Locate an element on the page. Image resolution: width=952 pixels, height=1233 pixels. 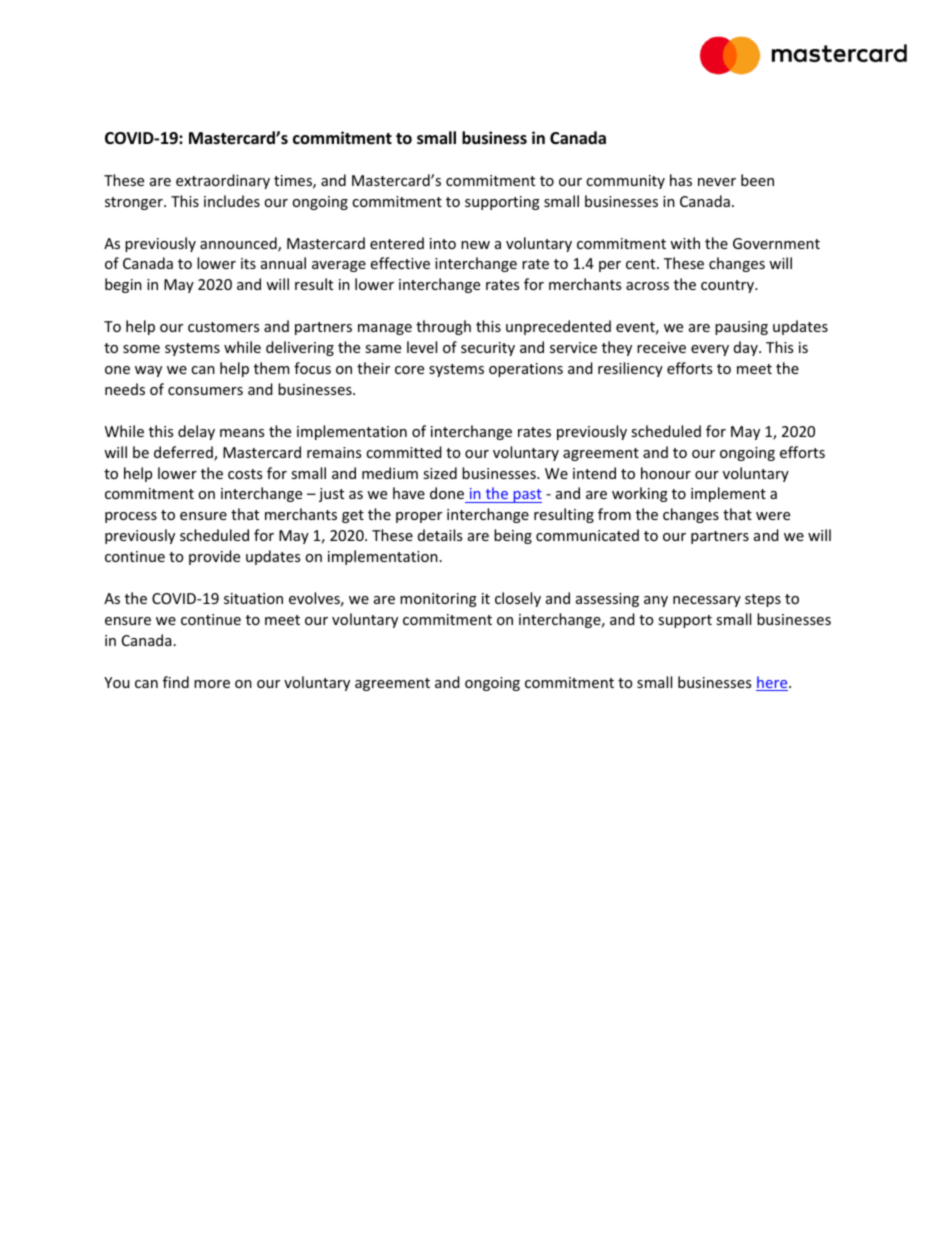
process is located at coordinates (131, 517).
